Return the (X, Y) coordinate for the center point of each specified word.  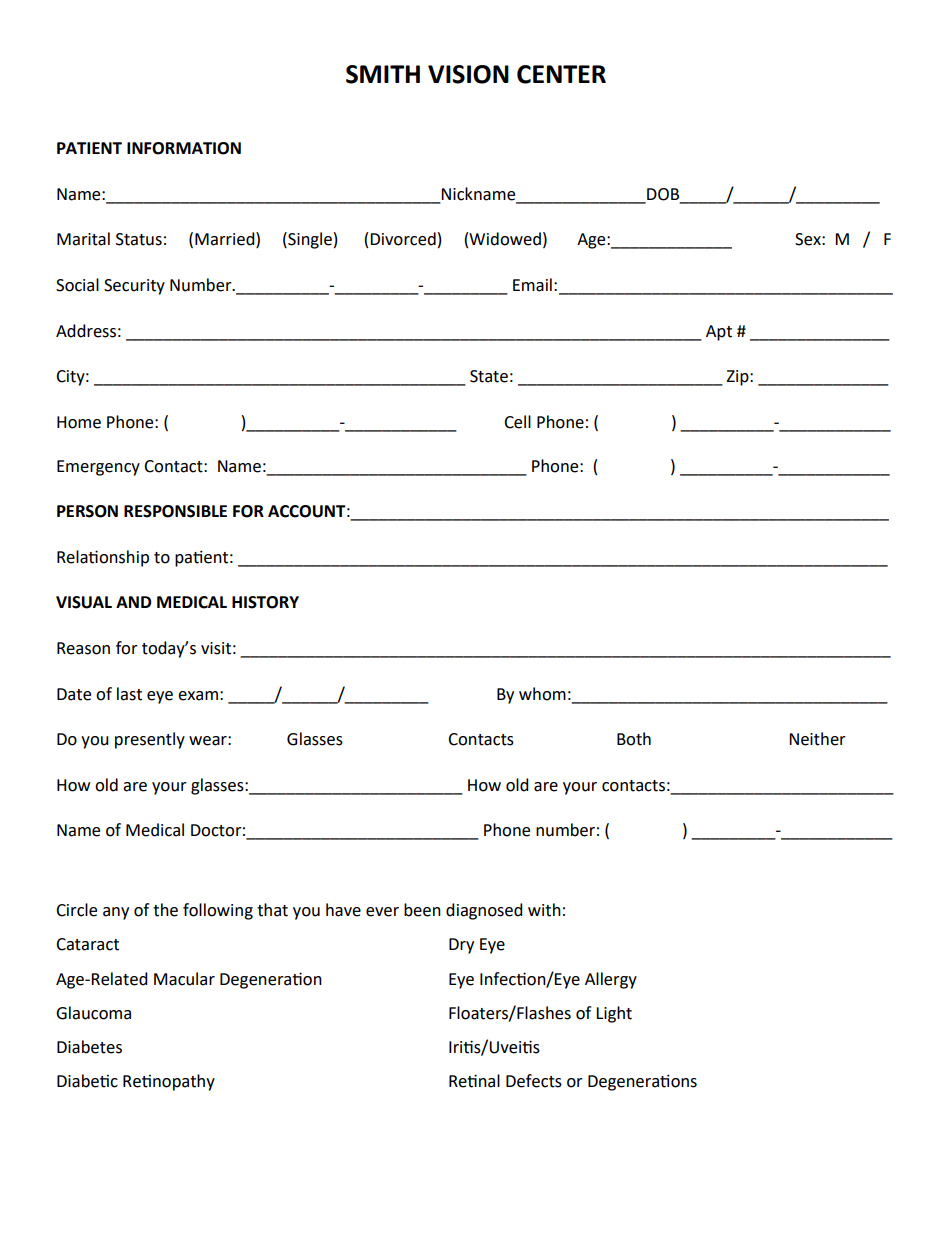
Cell (517, 422)
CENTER (561, 74)
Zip (738, 378)
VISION (468, 74)
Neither (817, 739)
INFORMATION (184, 148)
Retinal (474, 1081)
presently (150, 740)
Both (634, 739)
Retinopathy (169, 1082)
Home (79, 422)
